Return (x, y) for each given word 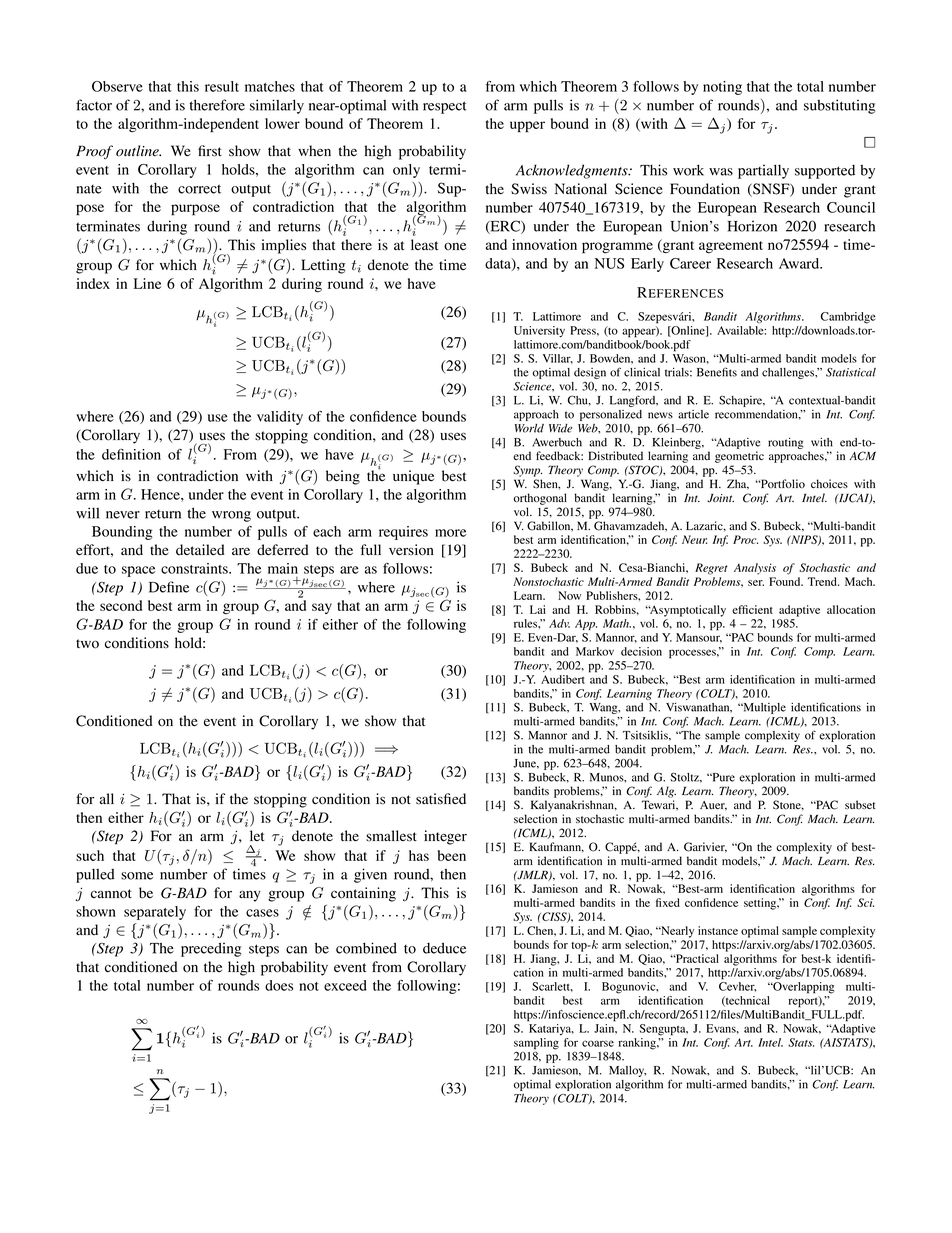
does (279, 985)
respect (445, 107)
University (539, 332)
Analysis (755, 569)
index (93, 283)
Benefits (717, 372)
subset (860, 805)
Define (169, 587)
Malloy (627, 1071)
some (137, 876)
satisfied (441, 799)
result (222, 86)
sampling (536, 1045)
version (411, 550)
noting (722, 88)
